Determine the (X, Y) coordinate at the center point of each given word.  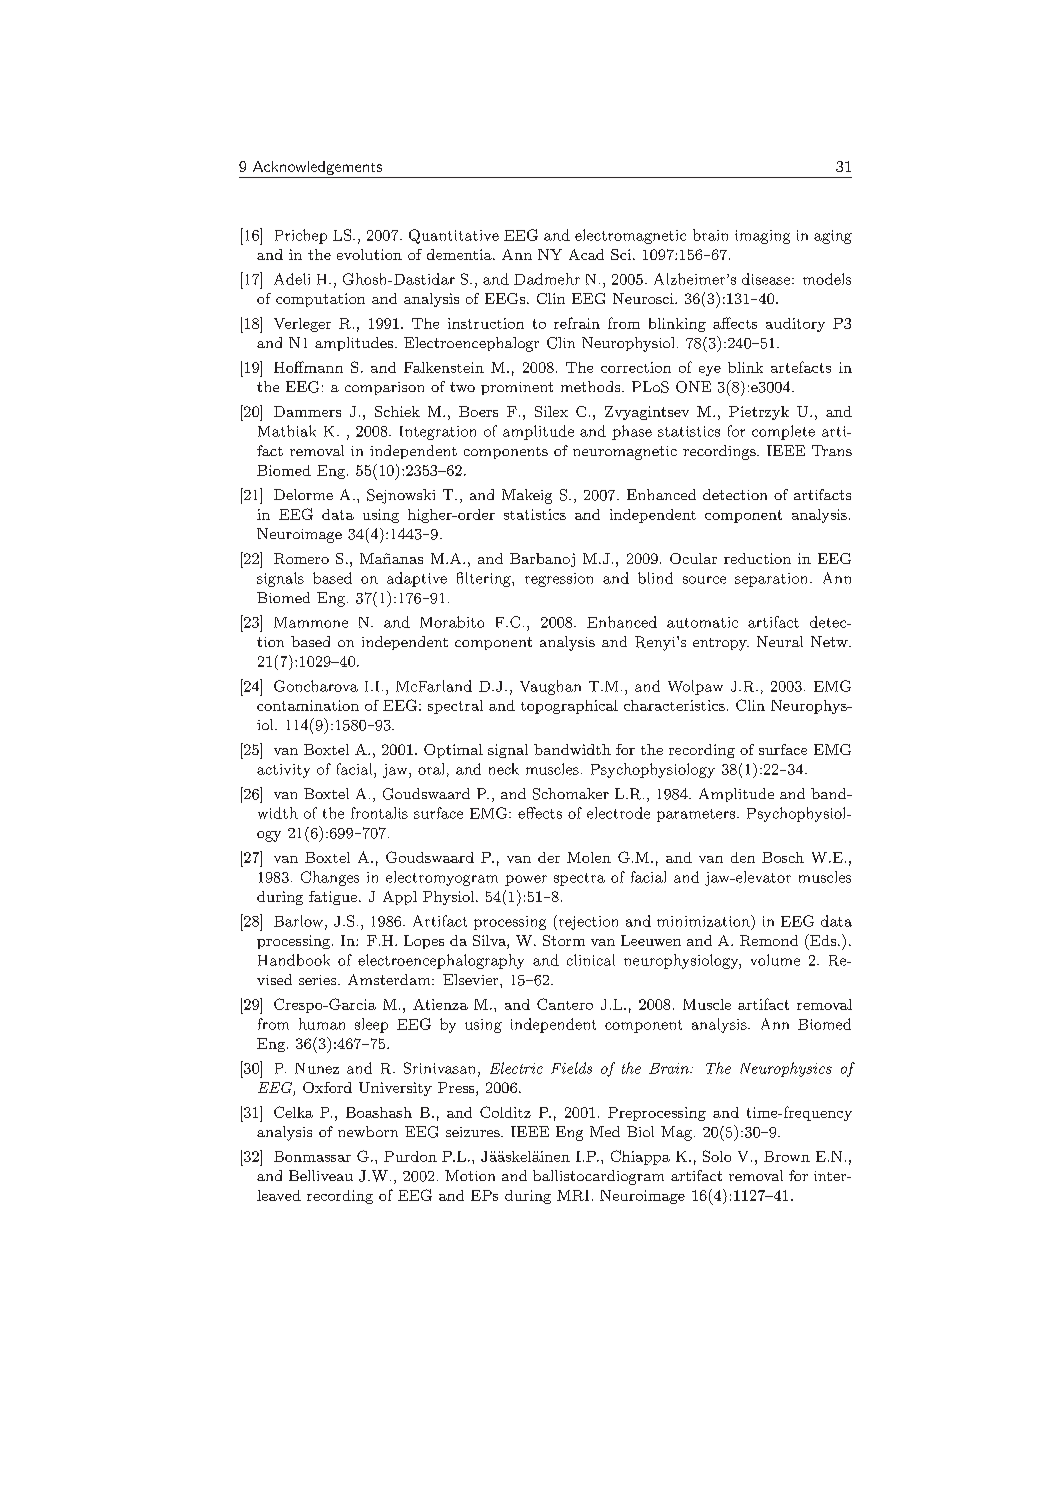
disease (767, 279)
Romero (301, 558)
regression (559, 580)
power (526, 880)
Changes (330, 878)
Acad (586, 254)
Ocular (693, 558)
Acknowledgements (317, 168)
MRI (573, 1195)
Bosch (783, 857)
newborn (368, 1131)
